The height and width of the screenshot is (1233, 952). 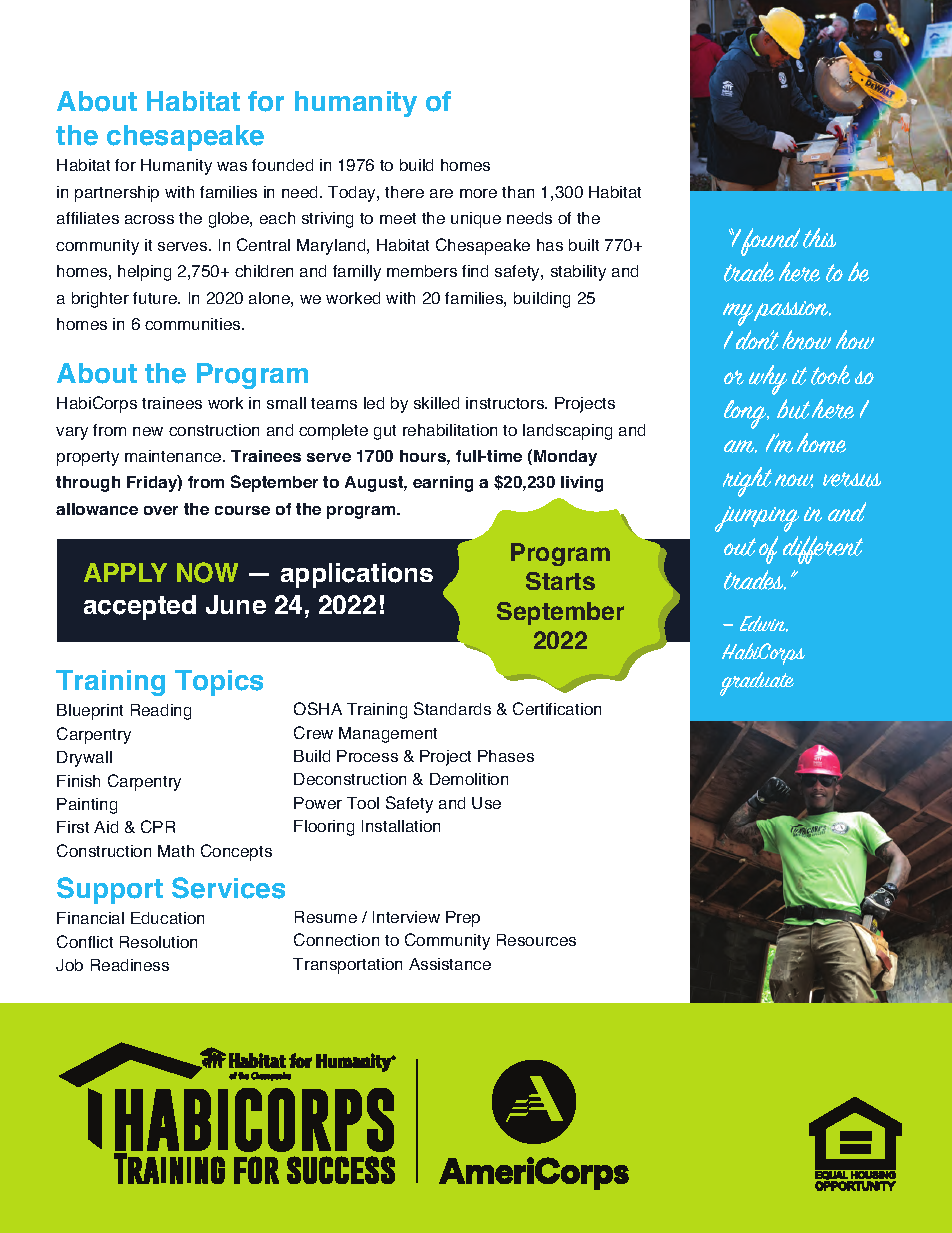 What do you see at coordinates (441, 193) in the screenshot?
I see `are` at bounding box center [441, 193].
